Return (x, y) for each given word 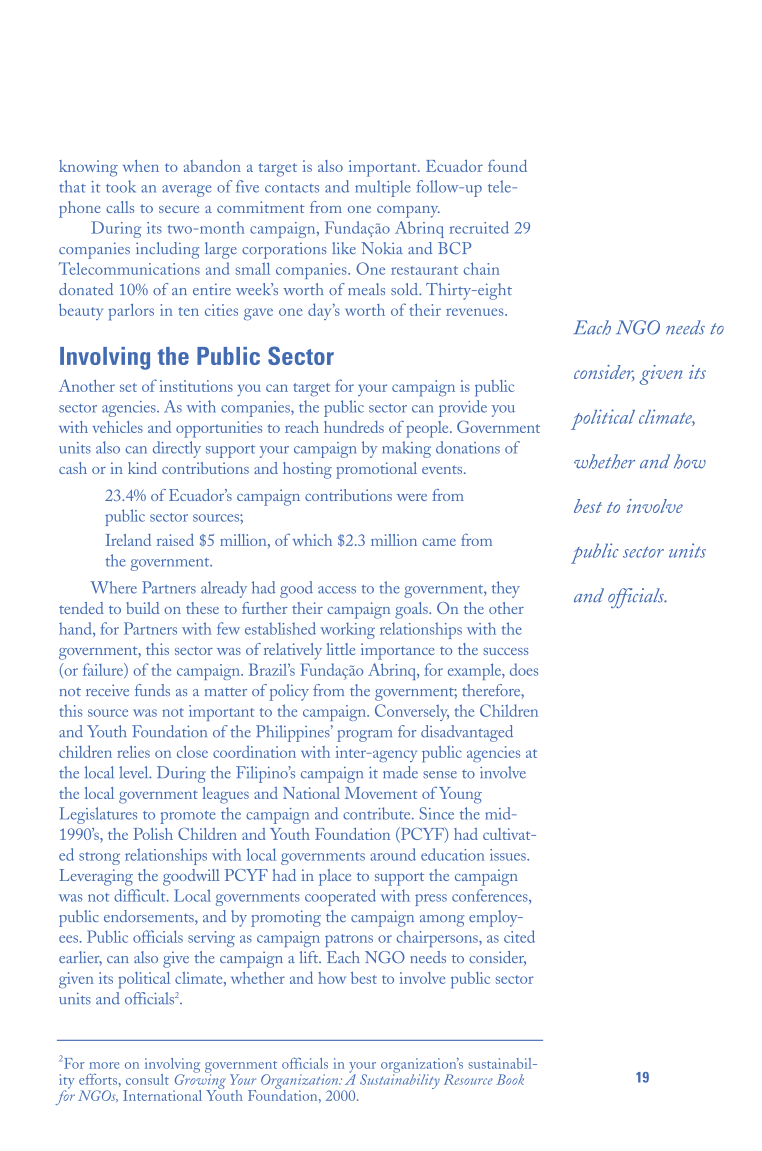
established (280, 628)
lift (310, 957)
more (104, 1065)
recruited (479, 227)
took (121, 186)
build (143, 608)
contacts (292, 188)
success (505, 651)
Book (510, 1079)
